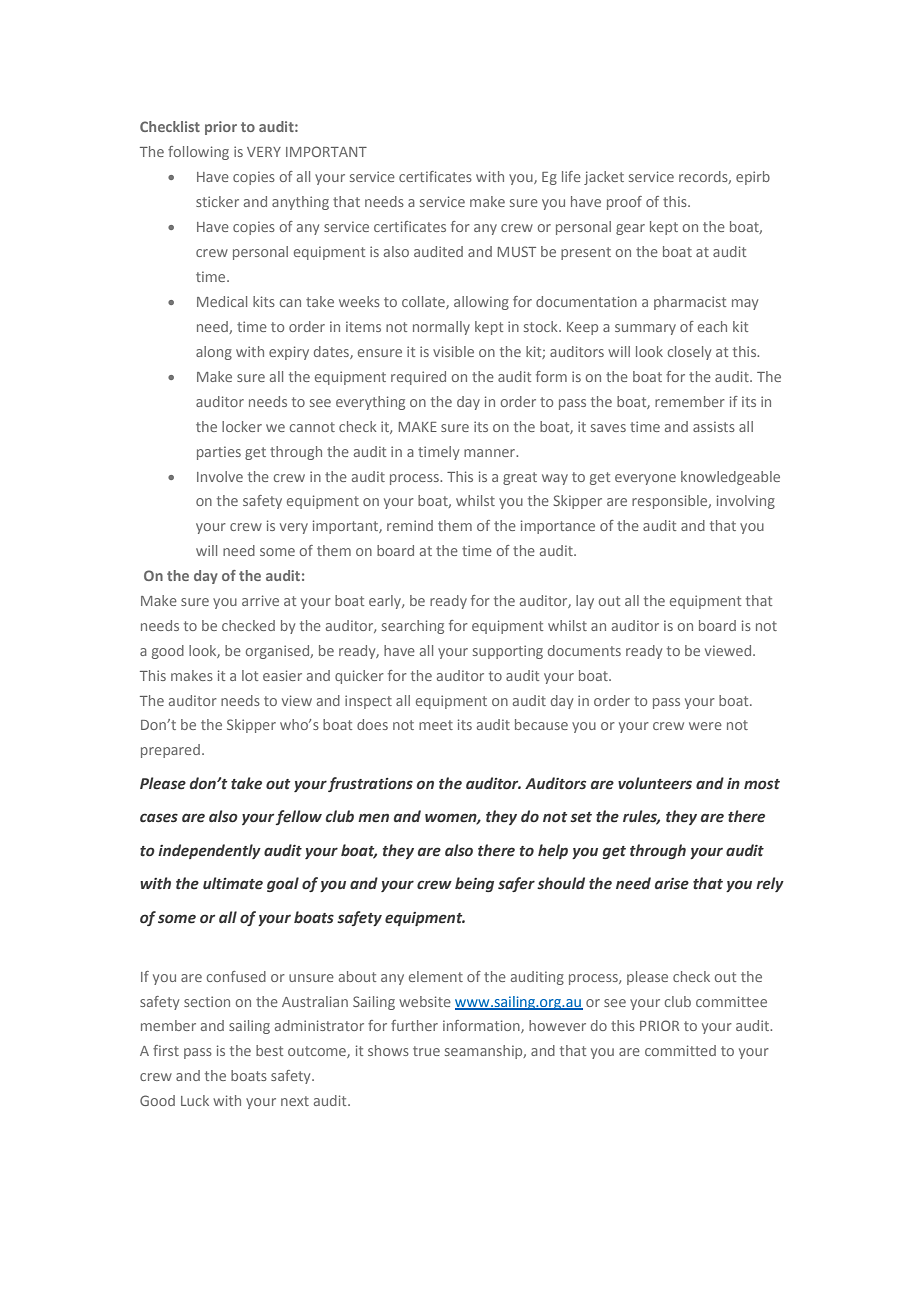 The height and width of the document is (1309, 924). Describe the element at coordinates (680, 1050) in the document. I see `committed` at that location.
